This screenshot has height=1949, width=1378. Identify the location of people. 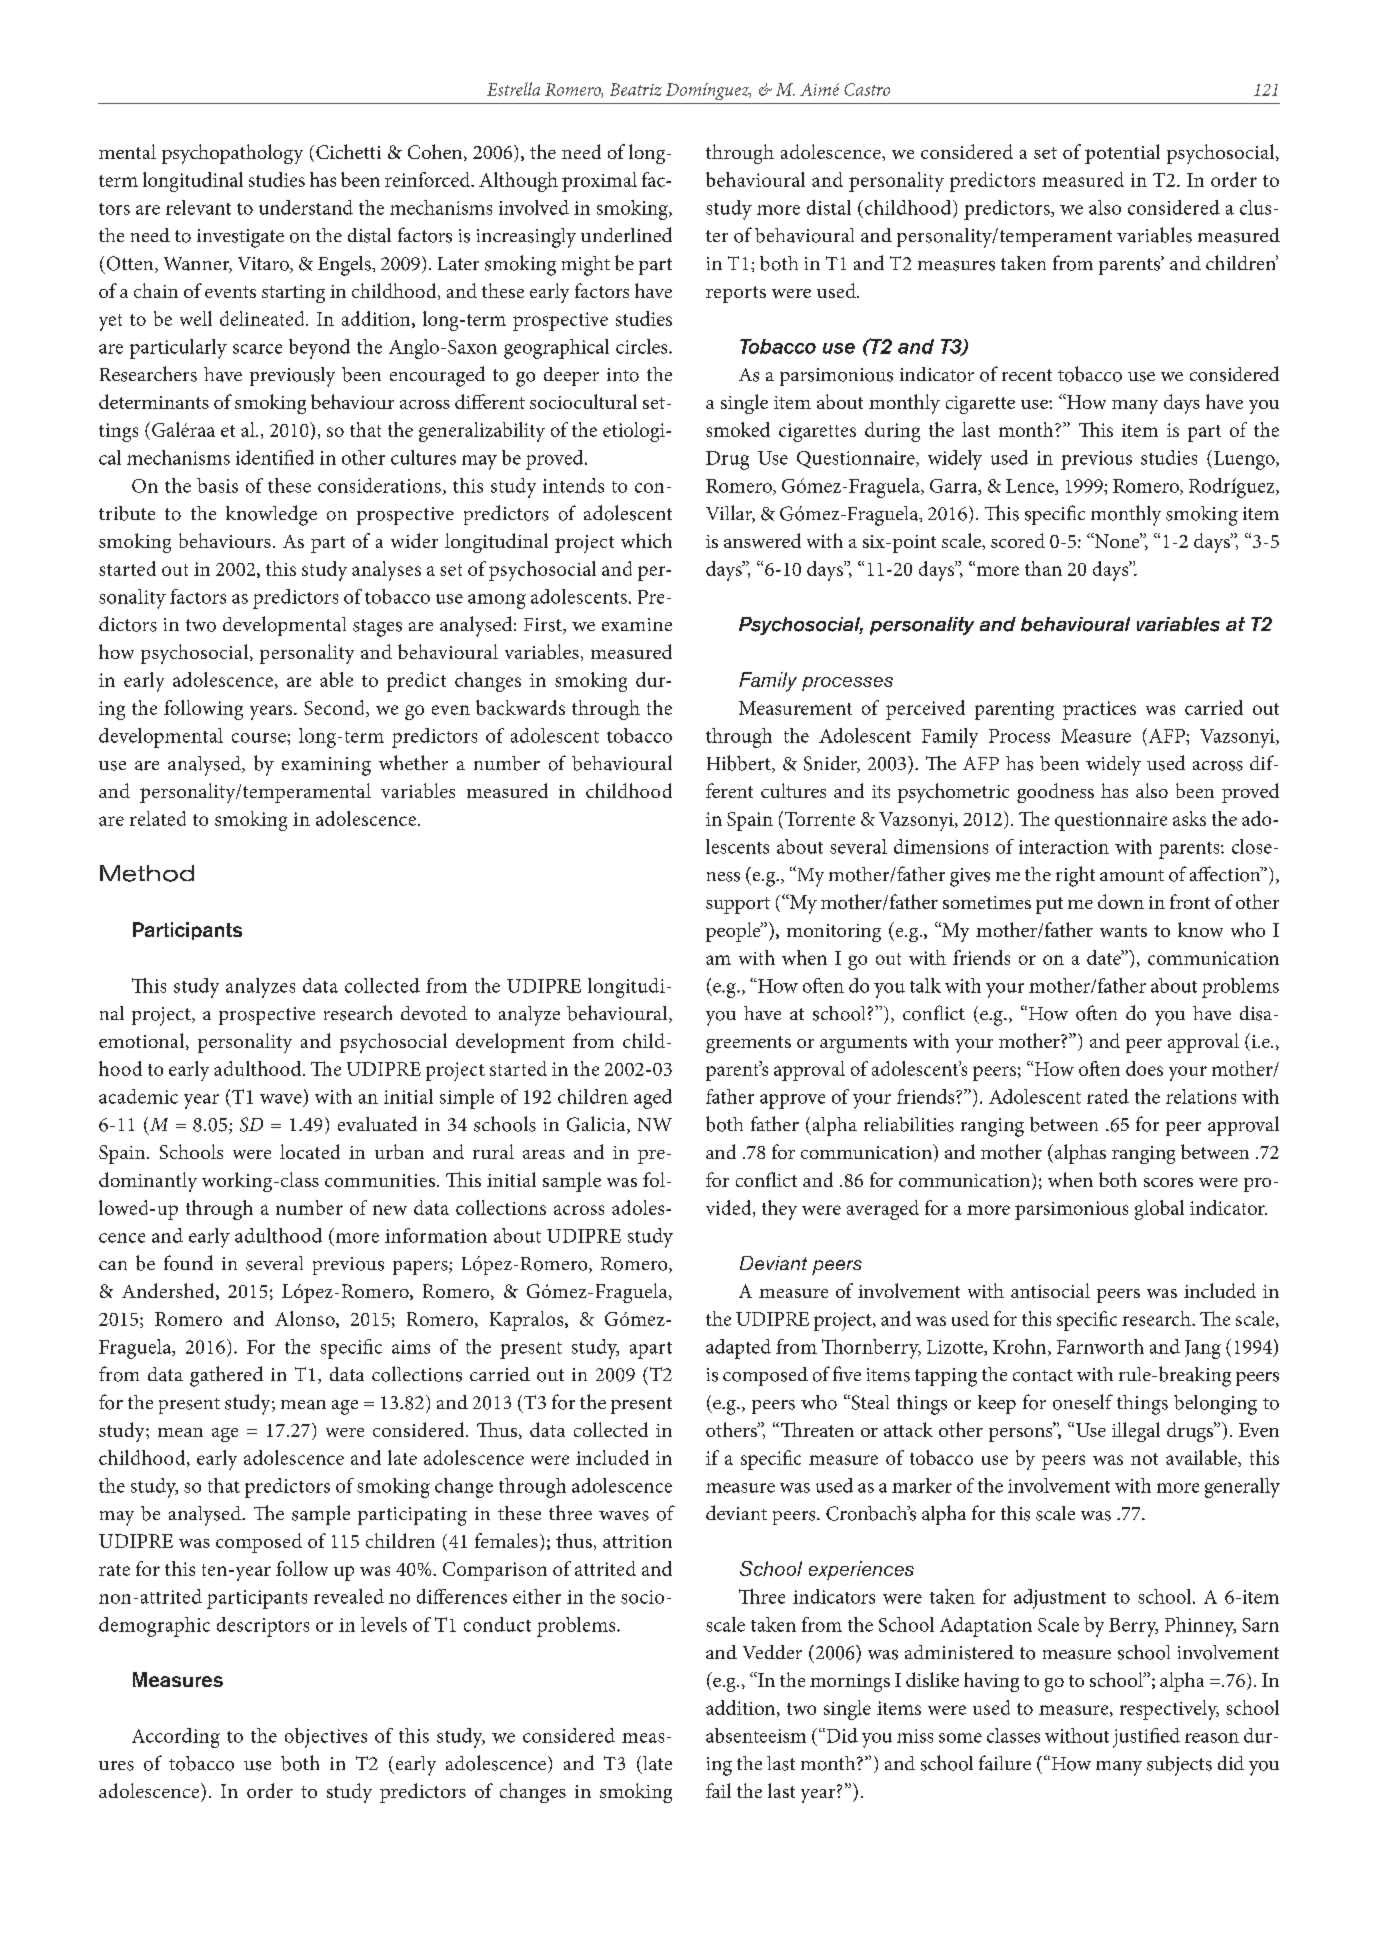
(734, 932).
